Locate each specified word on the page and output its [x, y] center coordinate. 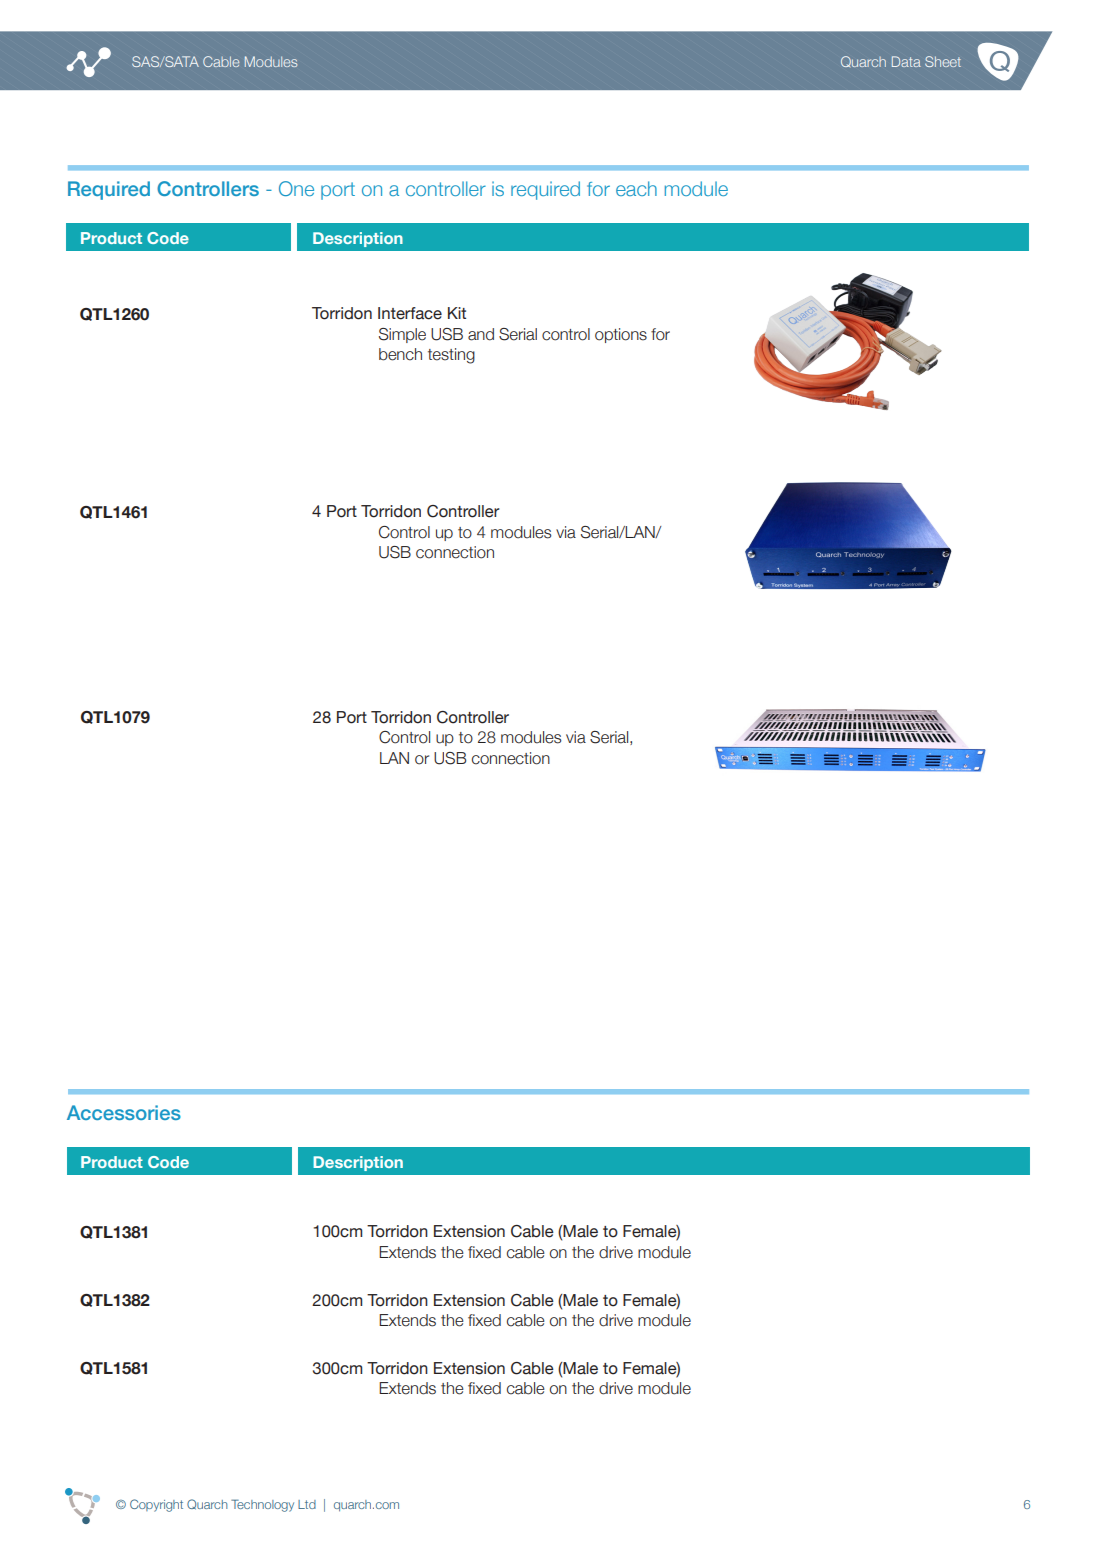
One [296, 188]
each [636, 188]
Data [906, 61]
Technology [262, 1505]
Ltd [307, 1504]
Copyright [156, 1505]
